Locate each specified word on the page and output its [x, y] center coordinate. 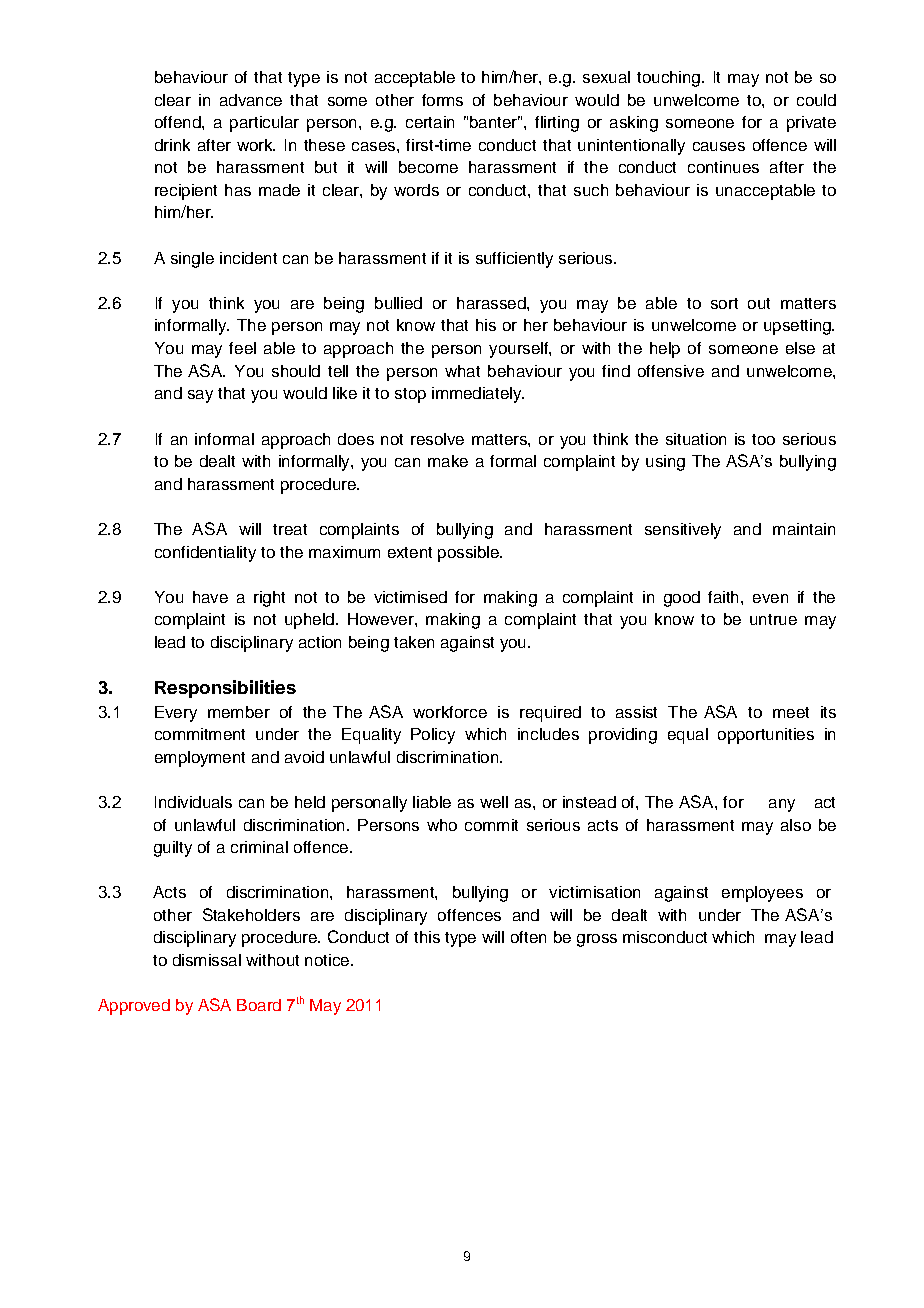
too [763, 439]
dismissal [207, 960]
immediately [478, 395]
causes [719, 146]
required [550, 714]
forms [442, 100]
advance [251, 100]
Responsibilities [225, 689]
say [200, 396]
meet [791, 712]
